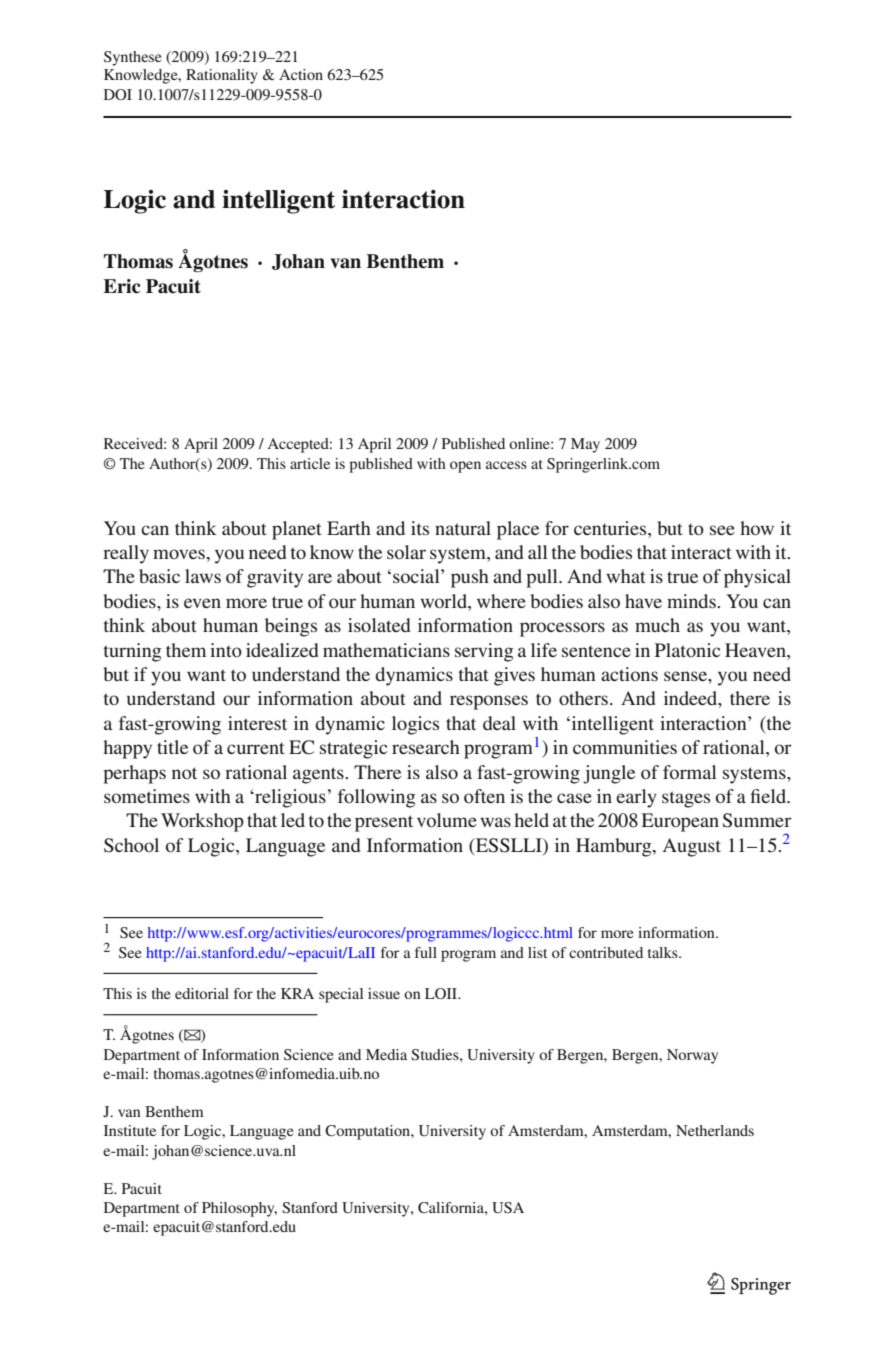  Describe the element at coordinates (692, 601) in the screenshot. I see `minds` at that location.
